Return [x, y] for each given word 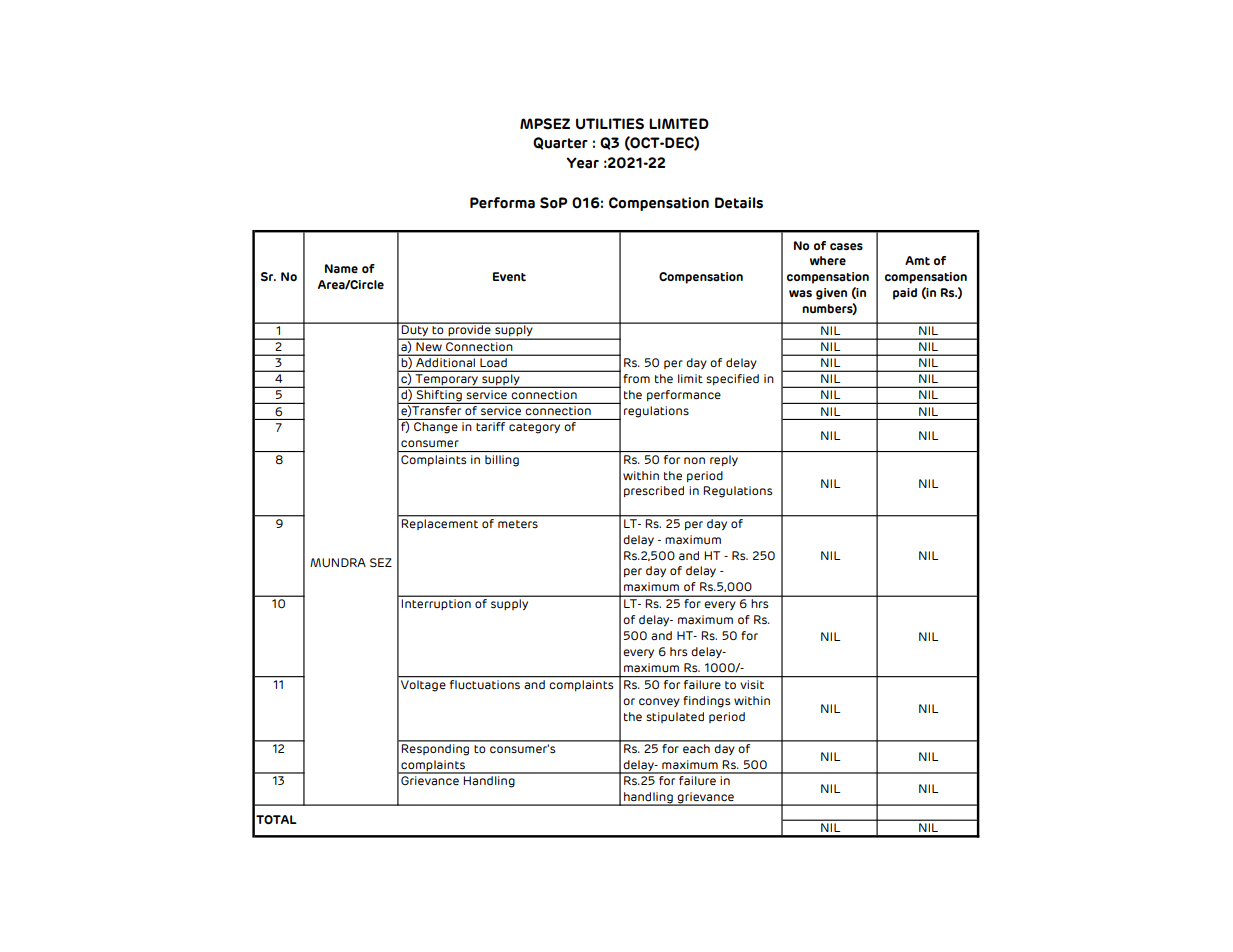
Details [739, 203]
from [636, 378]
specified [732, 379]
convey [659, 702]
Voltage [423, 684]
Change [436, 426]
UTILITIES [610, 124]
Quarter [560, 143]
